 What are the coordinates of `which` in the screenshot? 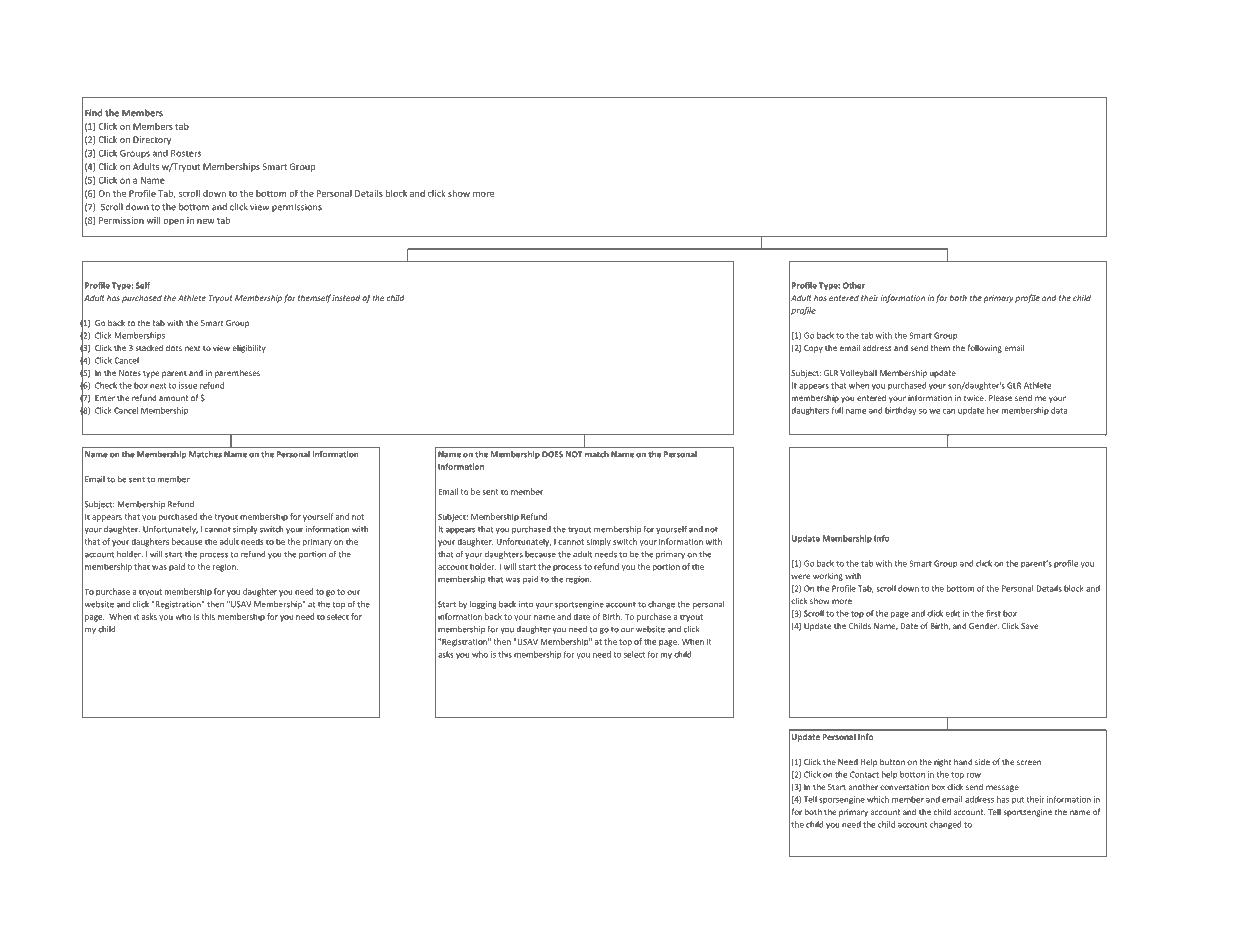 It's located at (878, 799).
